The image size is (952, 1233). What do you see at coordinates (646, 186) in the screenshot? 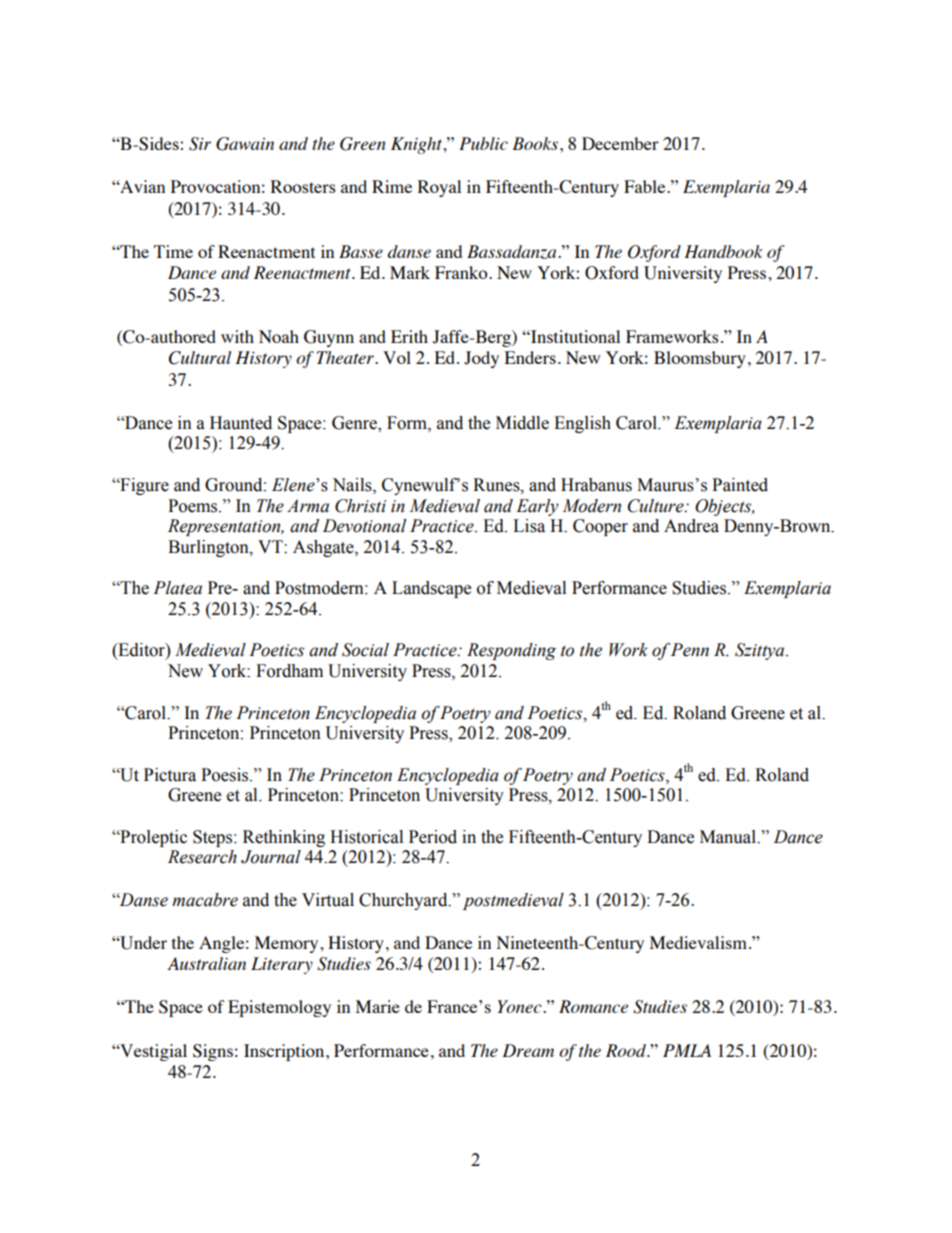
I see `Fable` at bounding box center [646, 186].
